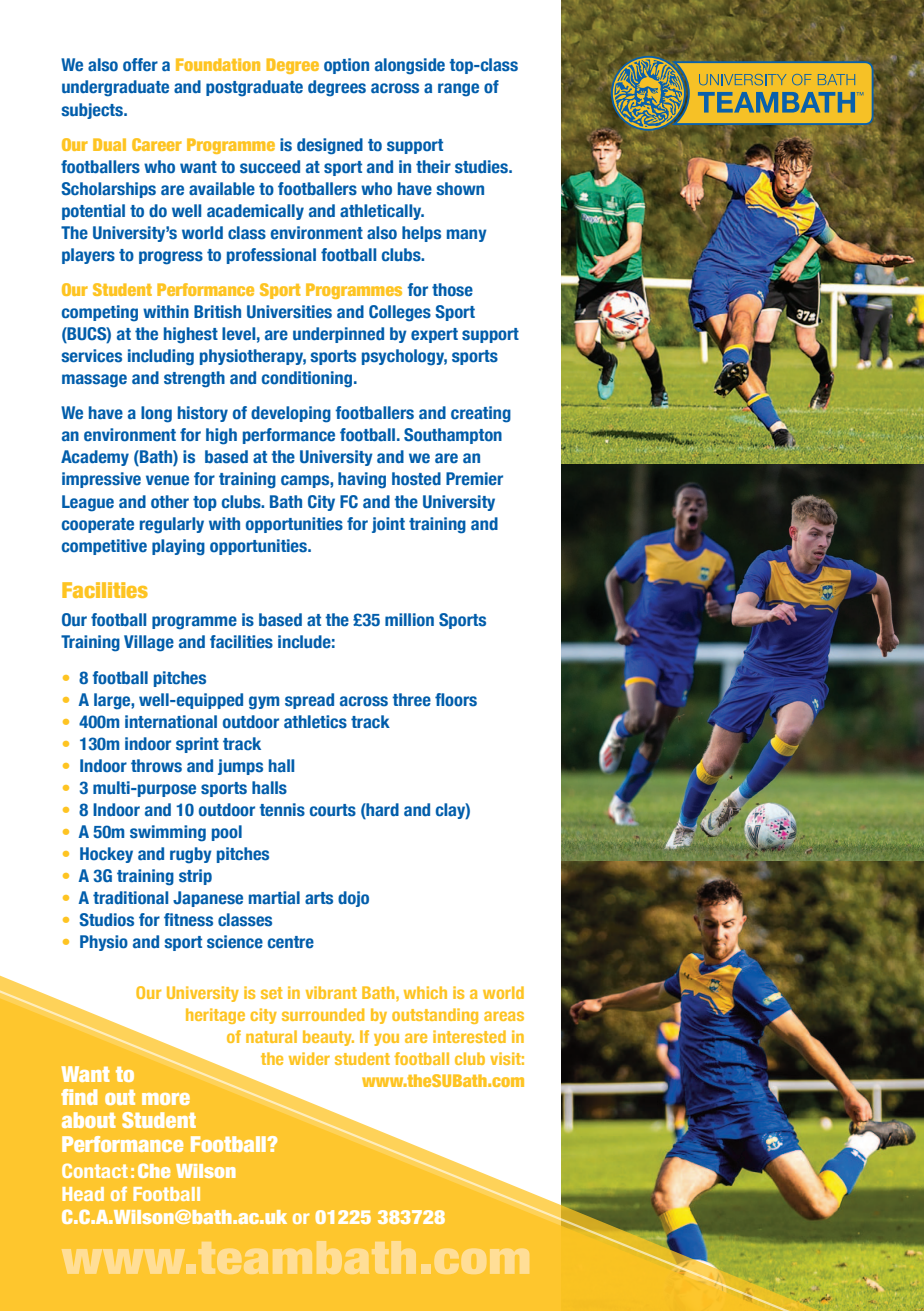 This page has width=924, height=1311. I want to click on million, so click(409, 620).
